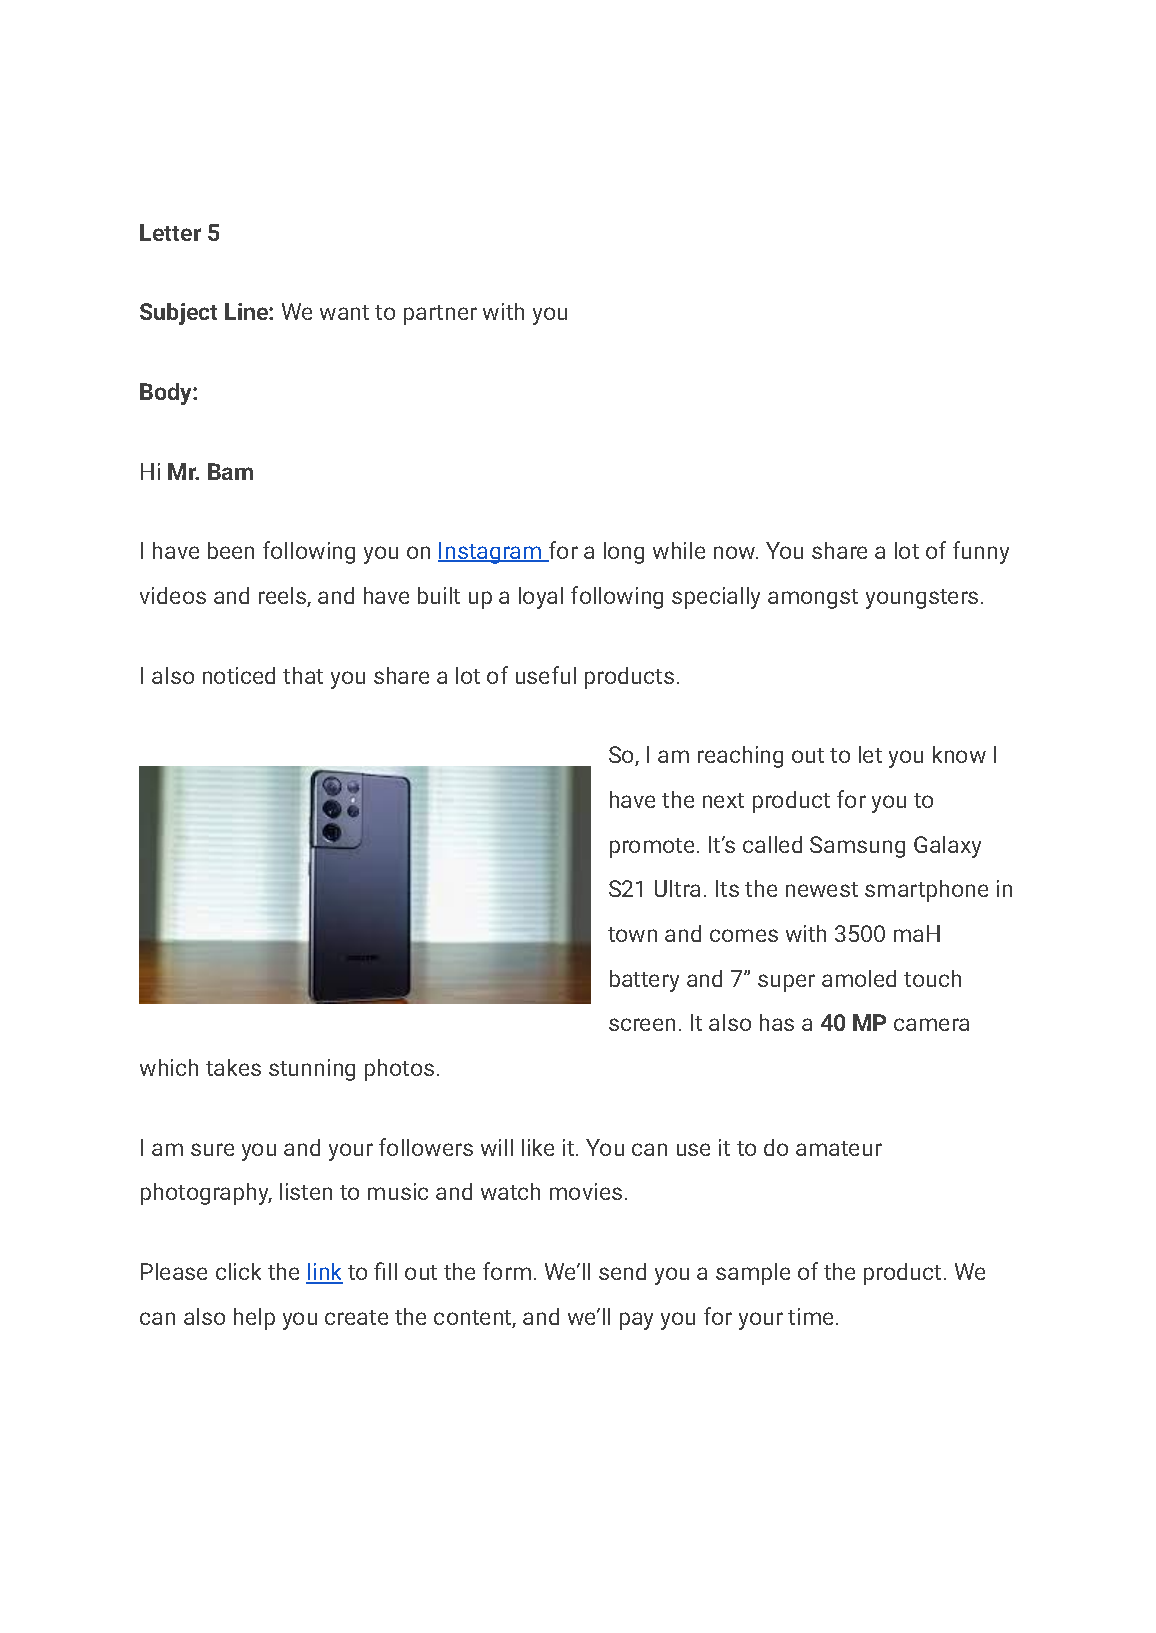 The width and height of the screenshot is (1156, 1633). What do you see at coordinates (859, 978) in the screenshot?
I see `amoled` at bounding box center [859, 978].
